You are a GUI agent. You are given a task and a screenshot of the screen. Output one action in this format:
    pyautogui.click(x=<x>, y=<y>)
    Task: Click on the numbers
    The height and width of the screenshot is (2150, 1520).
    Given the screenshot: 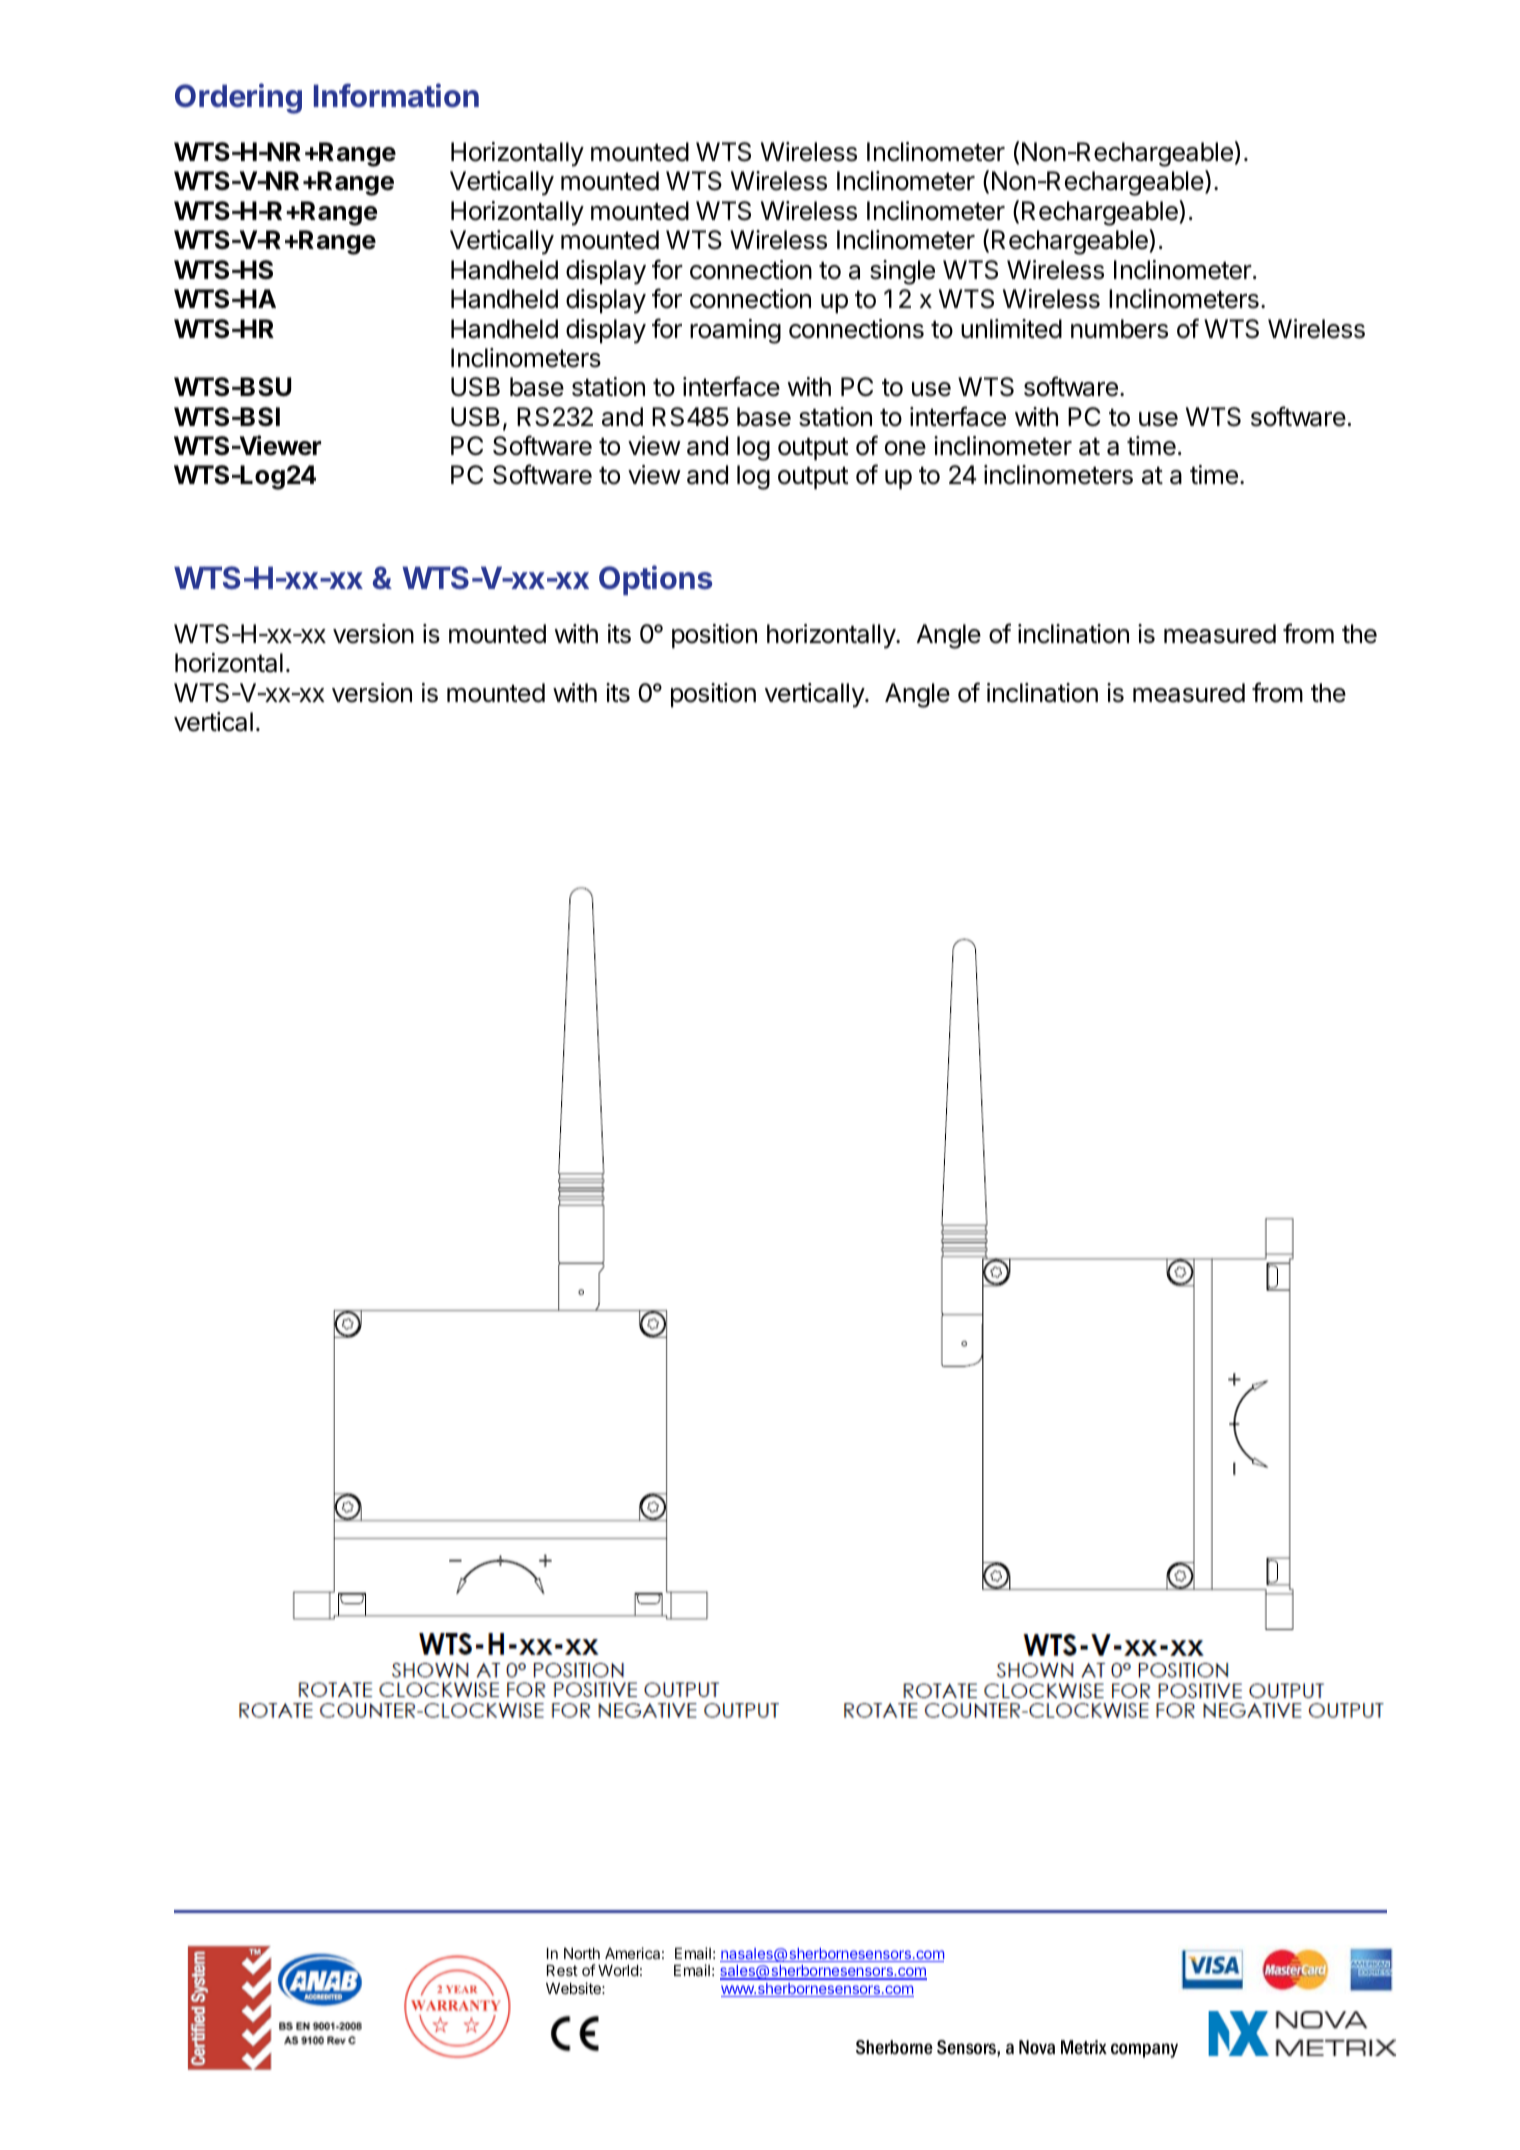 What is the action you would take?
    pyautogui.click(x=1119, y=329)
